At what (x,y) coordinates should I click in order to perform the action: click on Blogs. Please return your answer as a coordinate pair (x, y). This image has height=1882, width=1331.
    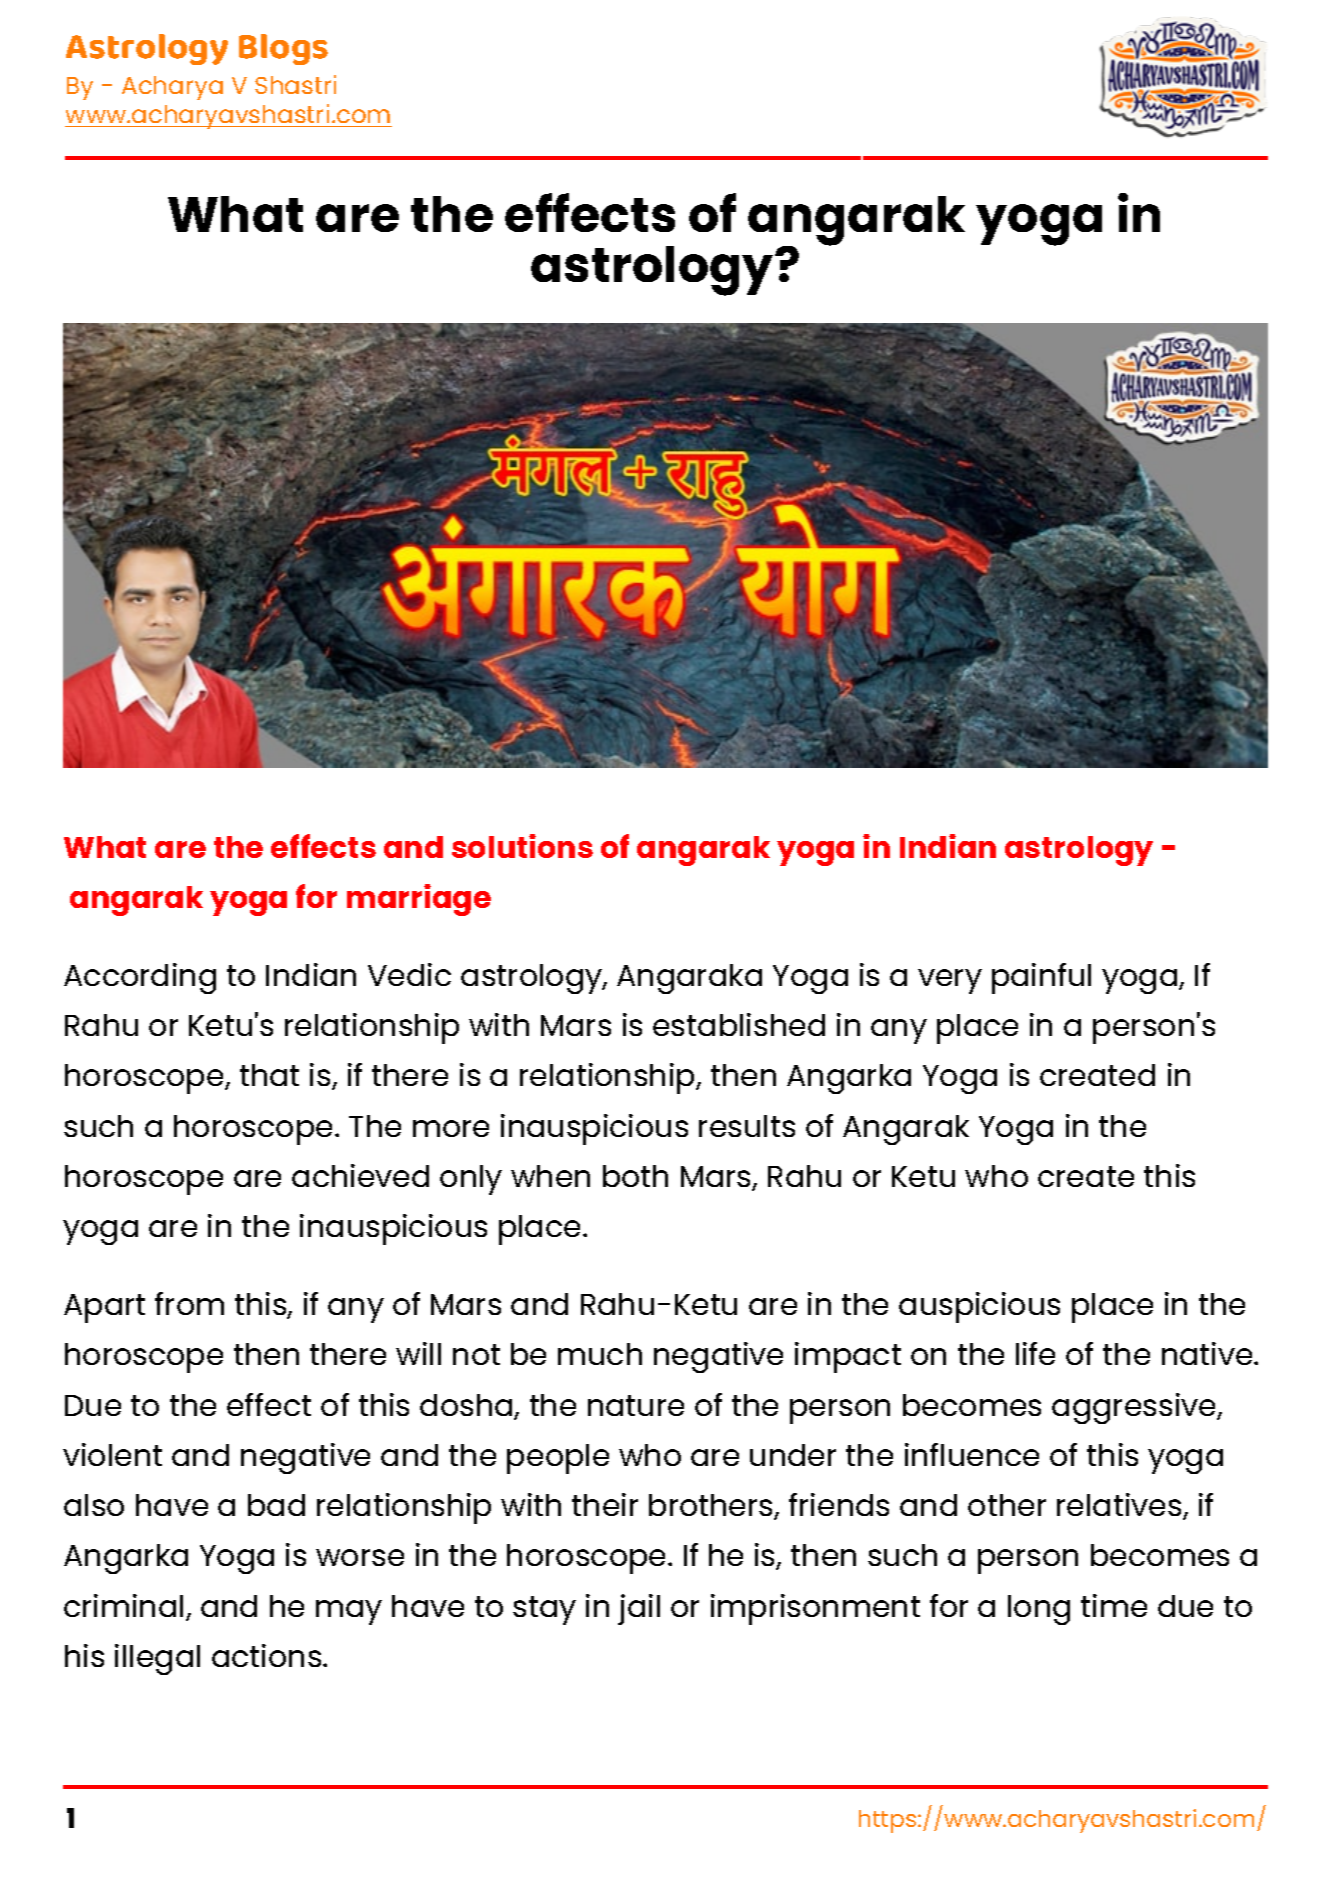
    Looking at the image, I should click on (283, 49).
